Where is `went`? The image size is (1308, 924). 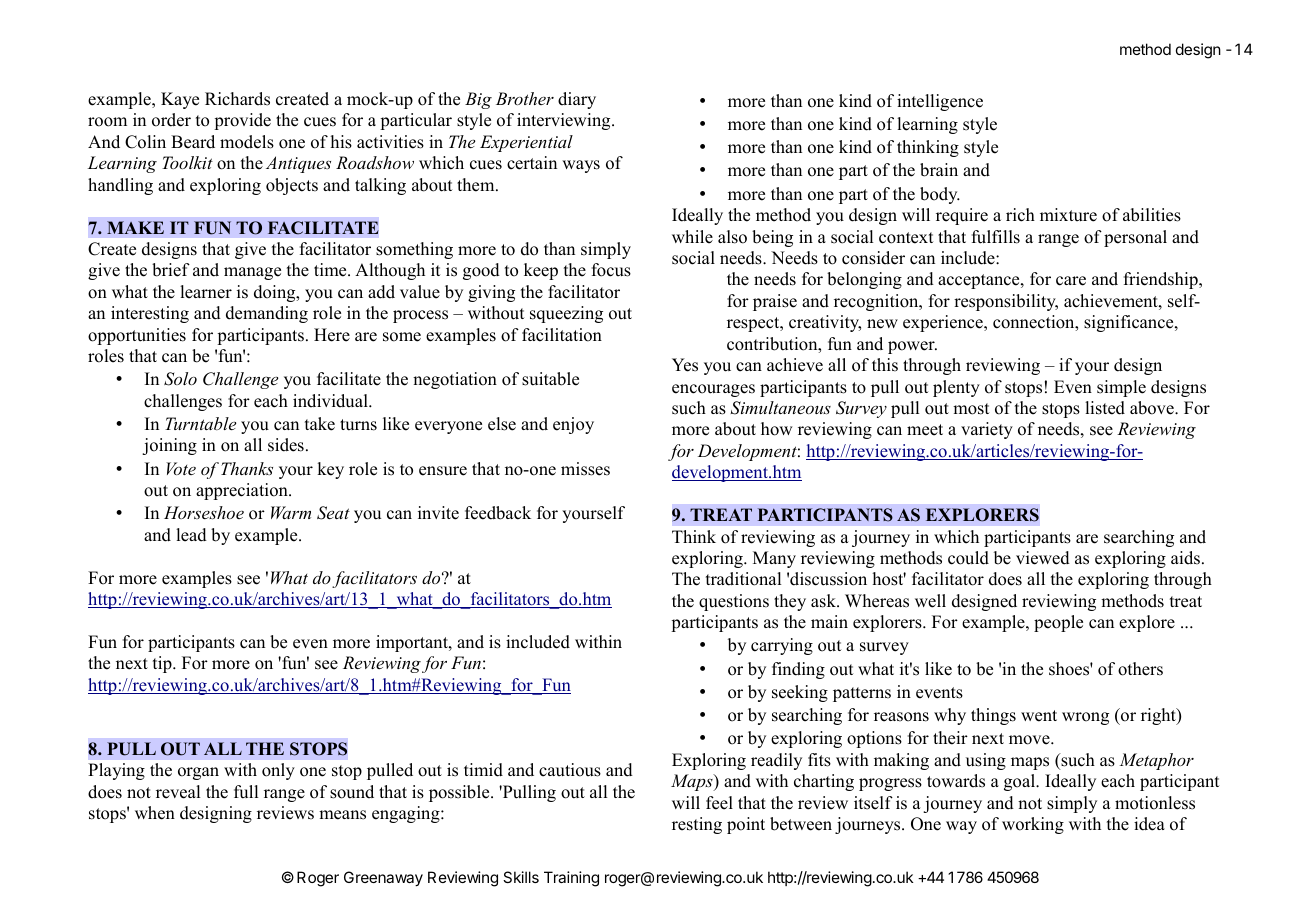
went is located at coordinates (1039, 716).
